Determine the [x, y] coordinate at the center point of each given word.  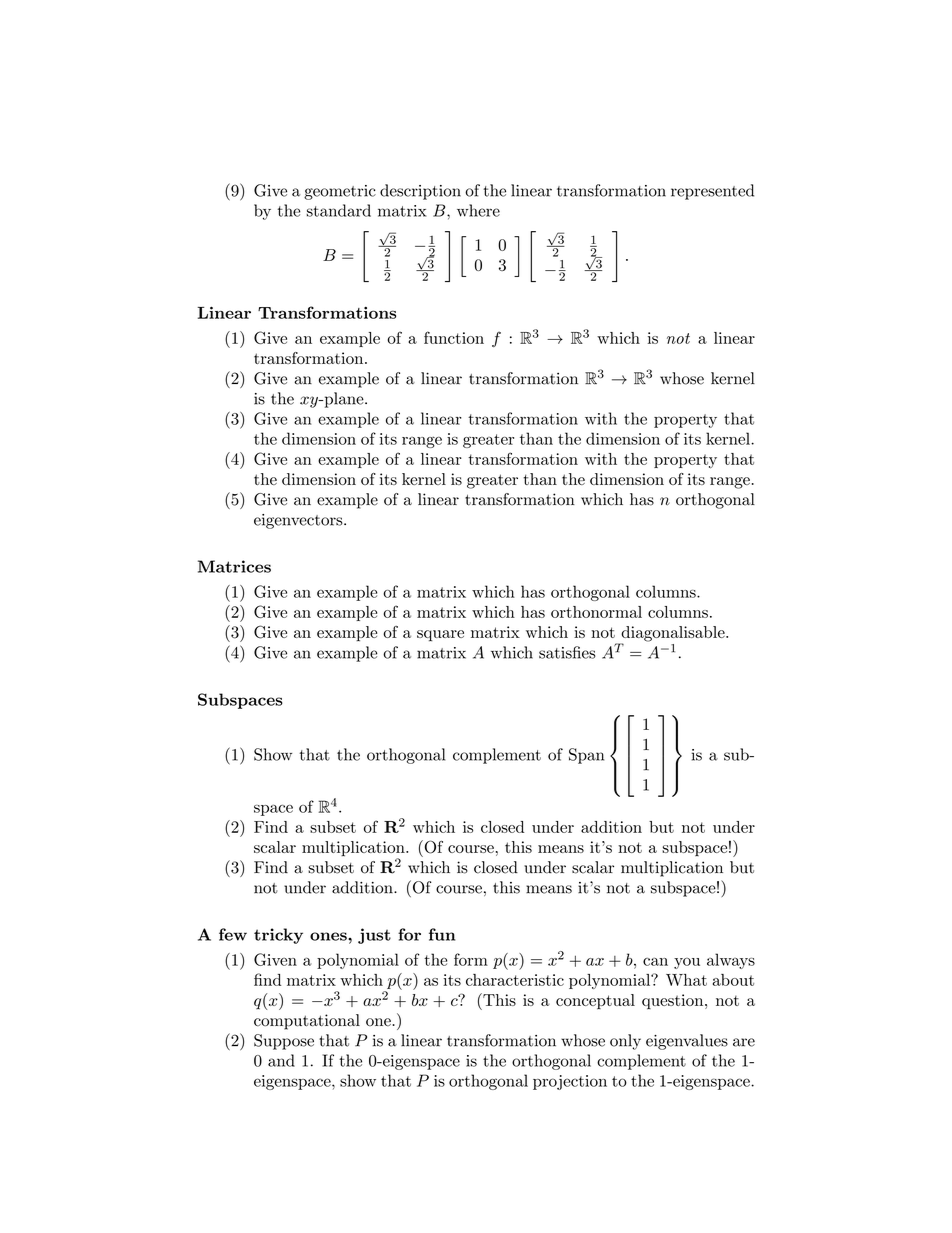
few [233, 934]
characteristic [515, 980]
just [374, 936]
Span [586, 756]
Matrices [234, 566]
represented [712, 192]
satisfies [567, 652]
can [655, 962]
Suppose [284, 1042]
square [440, 636]
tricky [278, 936]
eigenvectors [299, 521]
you [687, 963]
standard [339, 210]
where [478, 210]
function [454, 337]
